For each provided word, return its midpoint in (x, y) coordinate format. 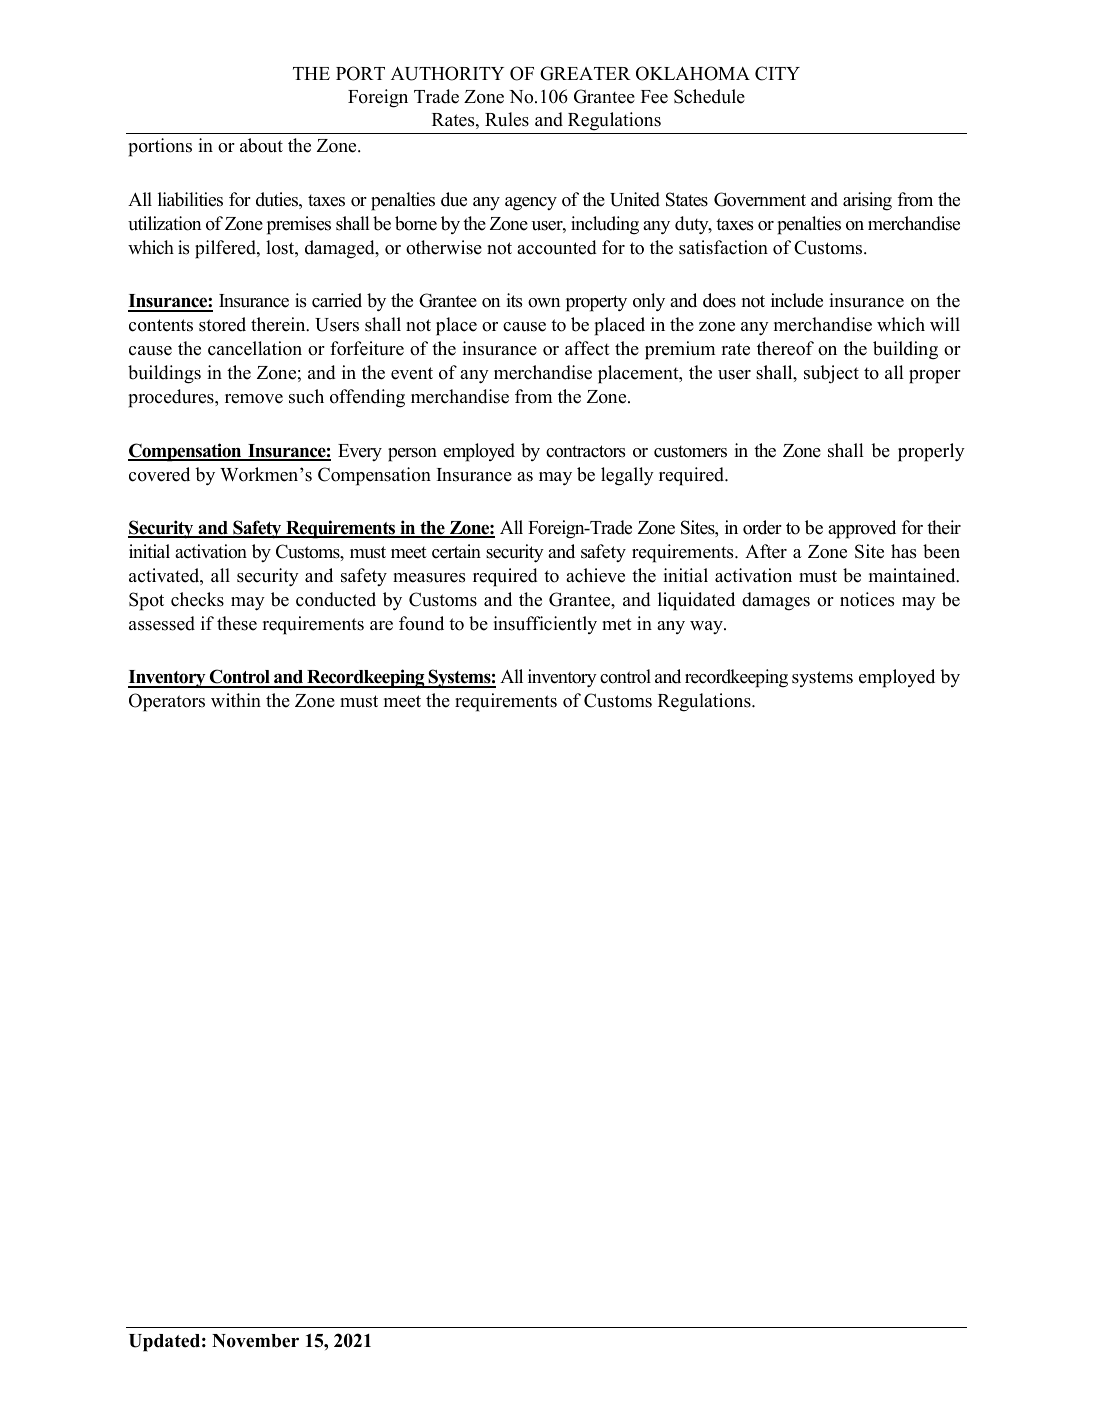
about (261, 145)
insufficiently (545, 625)
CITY (777, 73)
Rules (507, 119)
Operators (167, 702)
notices (867, 599)
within (236, 700)
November (255, 1341)
